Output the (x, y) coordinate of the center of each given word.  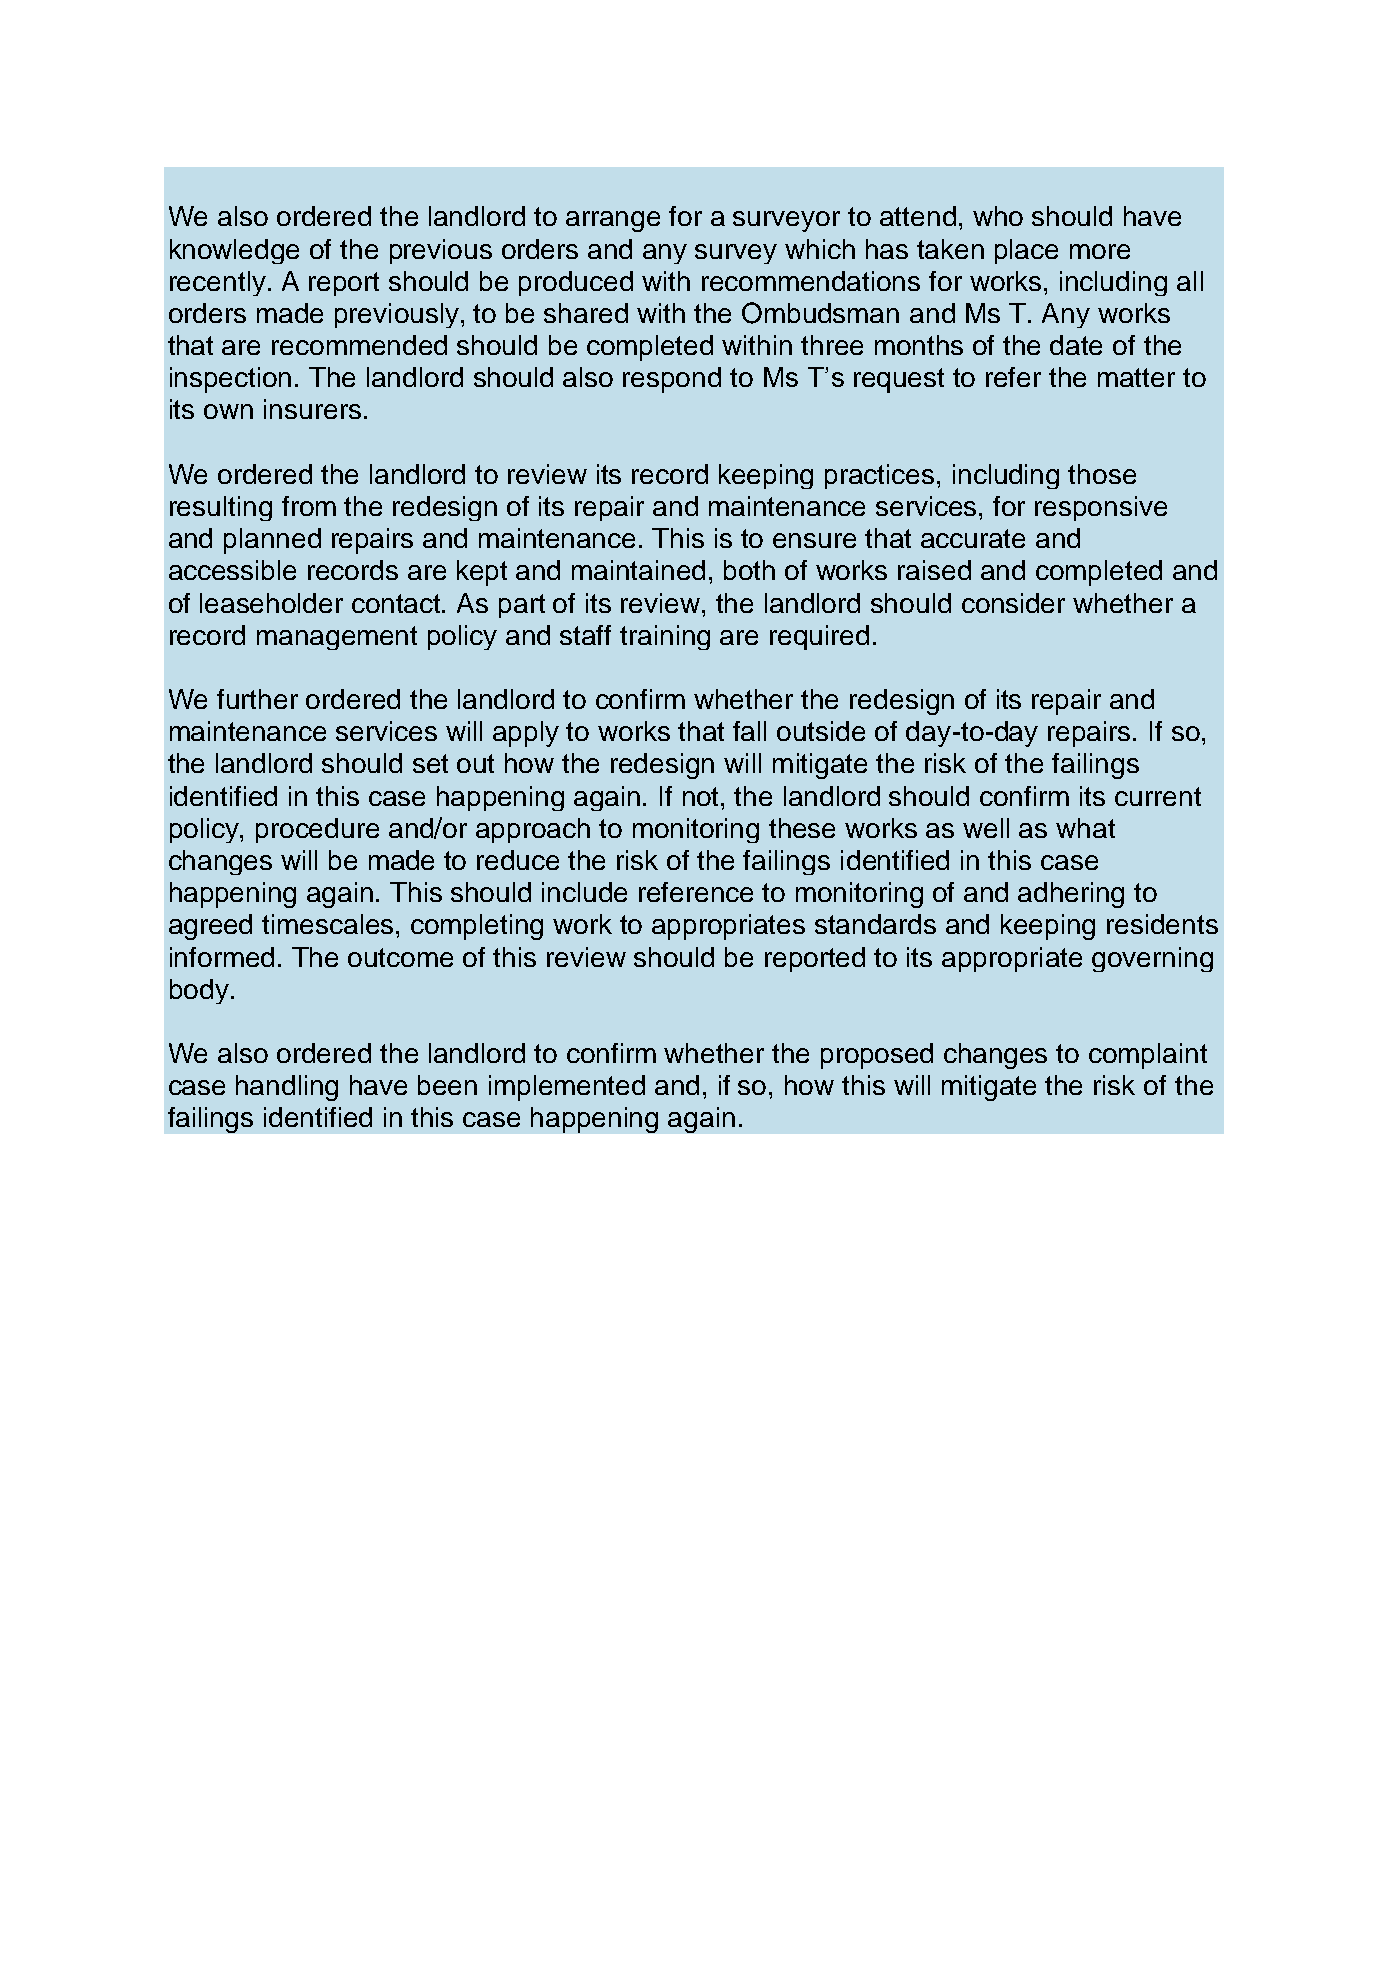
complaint (1148, 1056)
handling (287, 1088)
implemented (567, 1088)
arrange (613, 221)
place (1026, 251)
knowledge (234, 251)
